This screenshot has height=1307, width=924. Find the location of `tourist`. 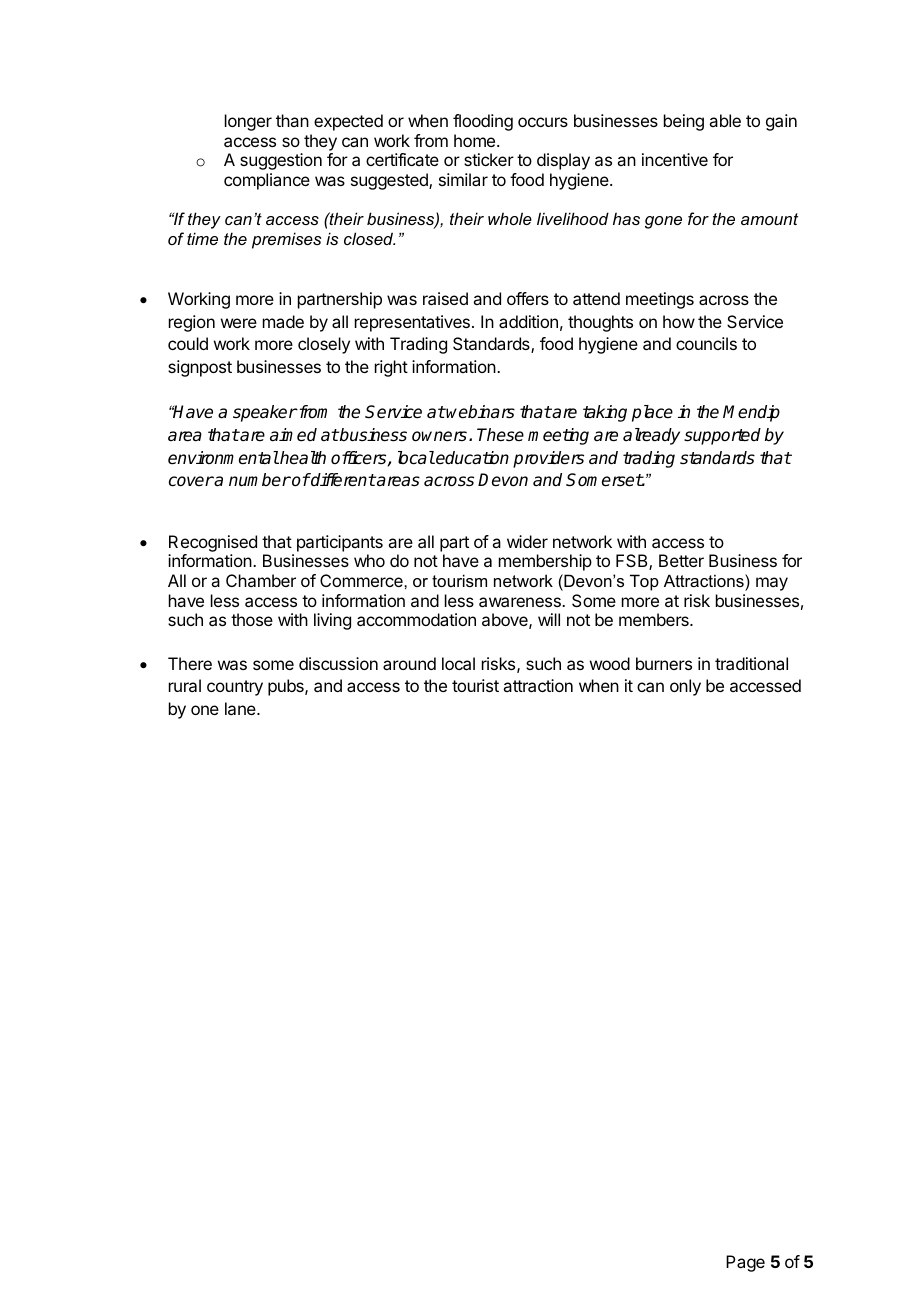

tourist is located at coordinates (475, 685).
